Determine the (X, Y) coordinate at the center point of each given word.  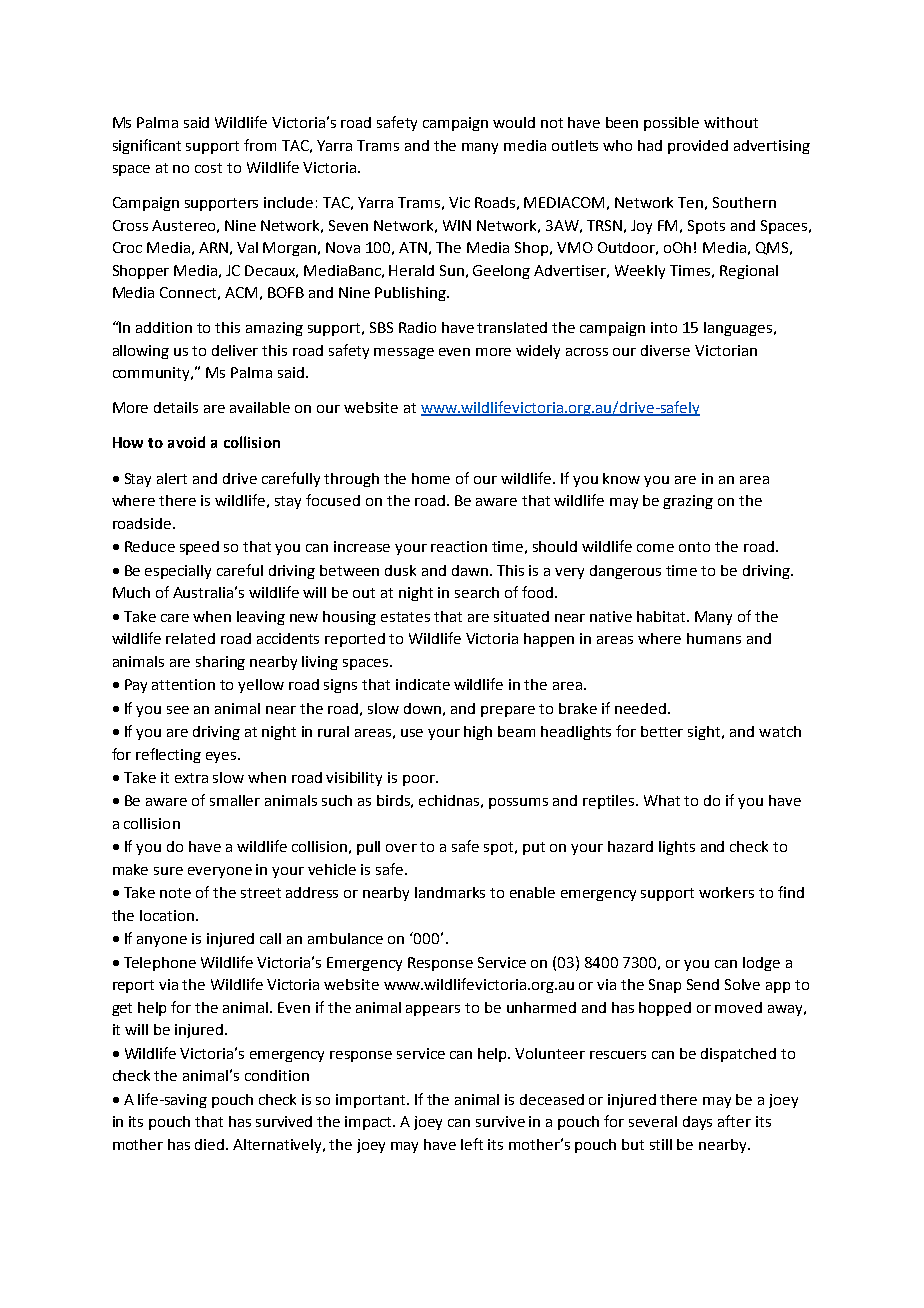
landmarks (450, 892)
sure (168, 871)
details (176, 407)
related (190, 638)
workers (726, 892)
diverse (665, 350)
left (472, 1144)
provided (698, 147)
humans (714, 638)
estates (405, 617)
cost (208, 168)
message (404, 353)
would (514, 122)
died (211, 1144)
